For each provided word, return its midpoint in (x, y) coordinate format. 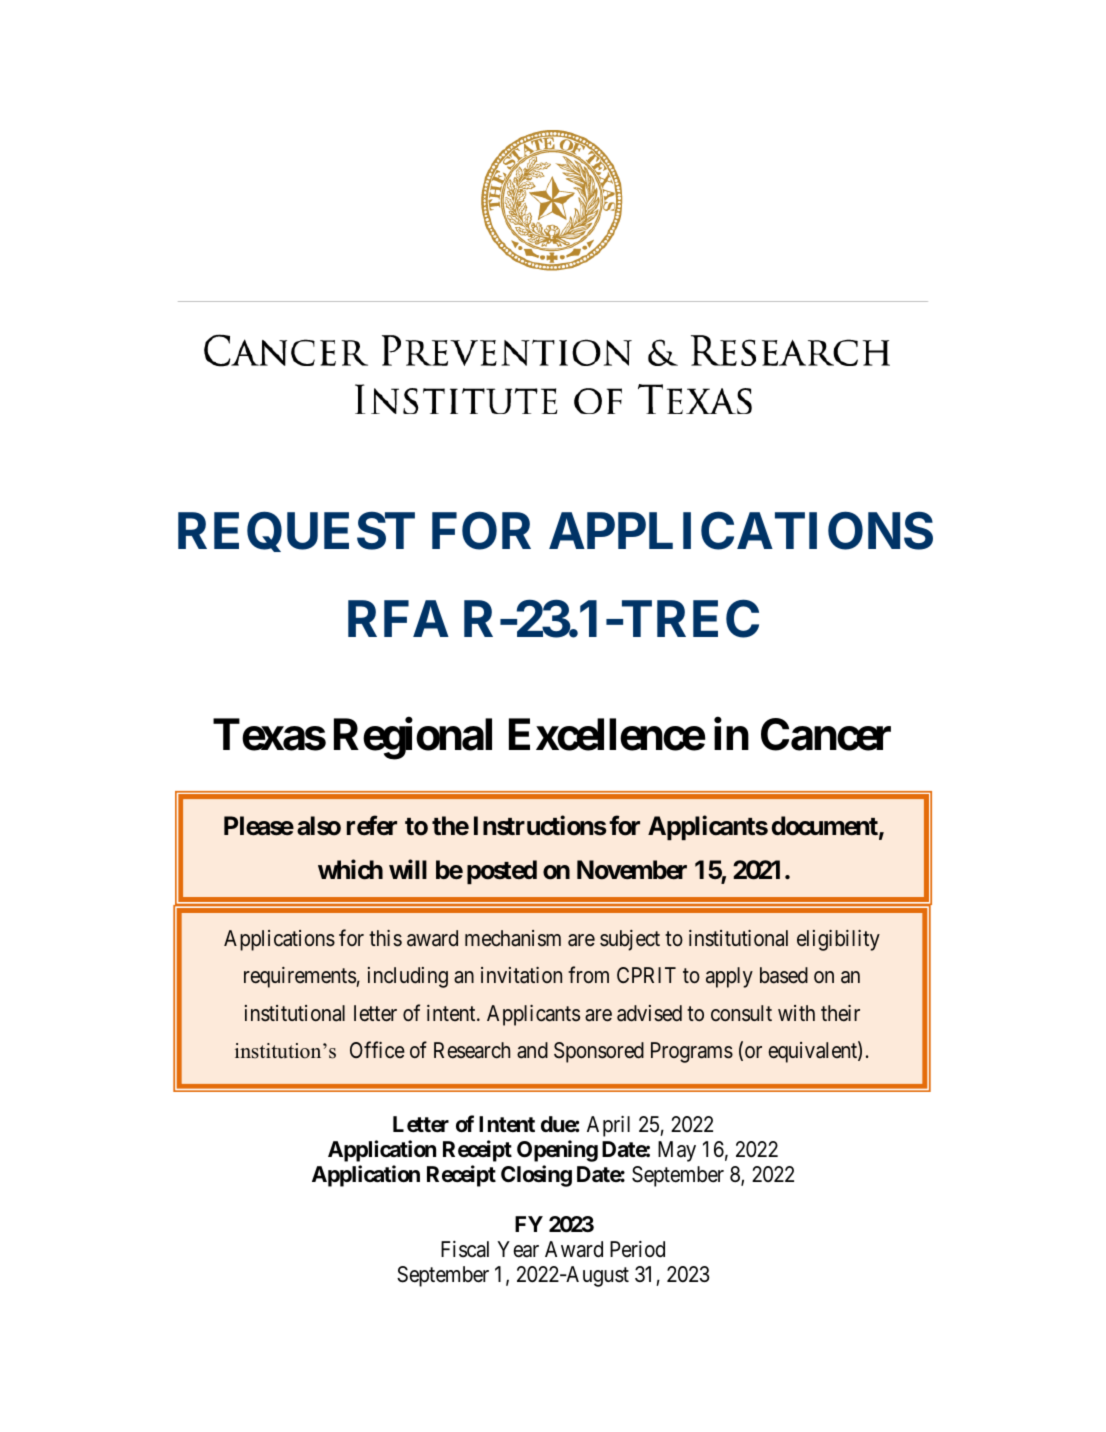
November (632, 870)
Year (518, 1249)
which (350, 869)
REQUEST (296, 532)
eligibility (838, 940)
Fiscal (465, 1249)
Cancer (826, 734)
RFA (398, 618)
